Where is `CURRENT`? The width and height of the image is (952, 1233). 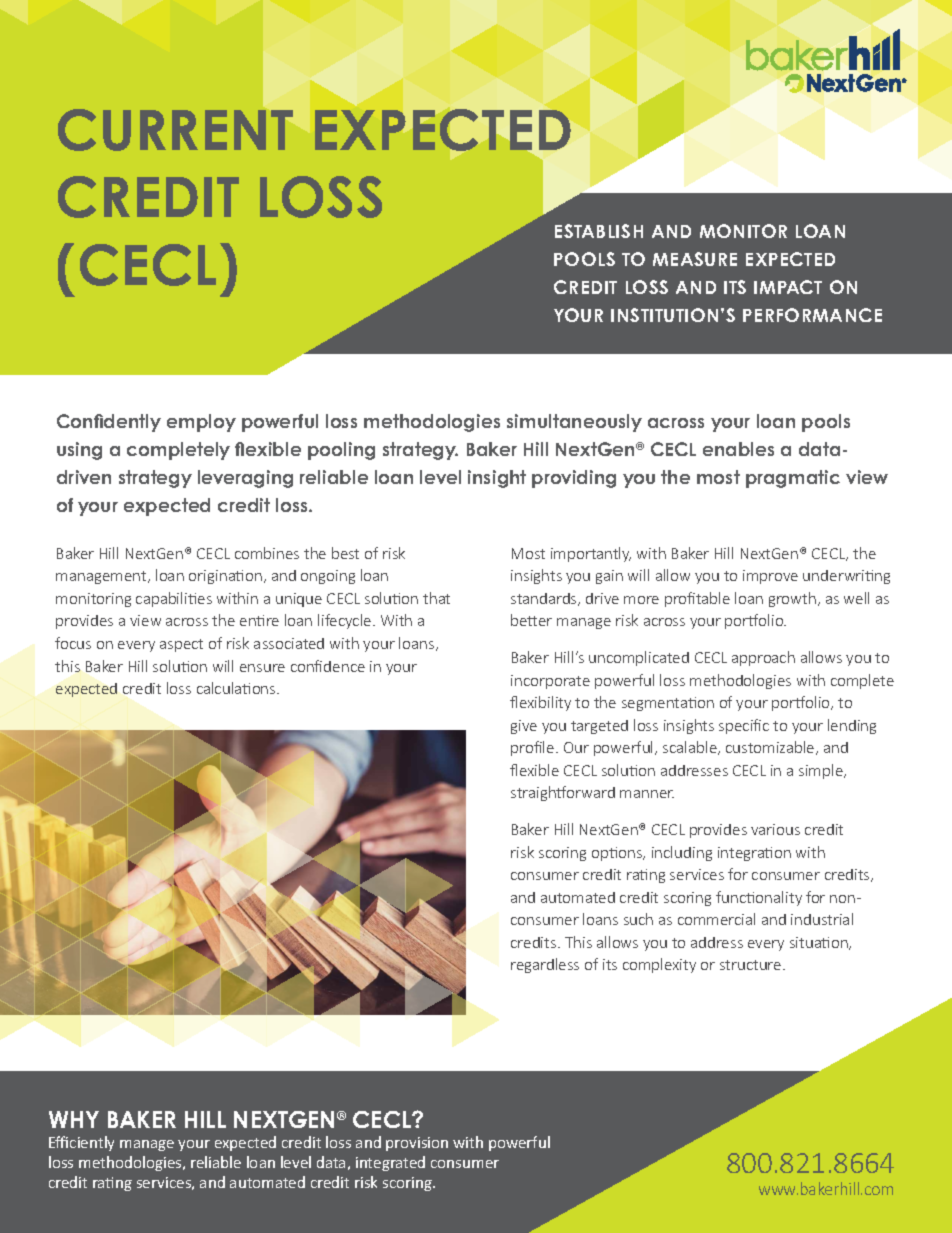
CURRENT is located at coordinates (175, 130).
